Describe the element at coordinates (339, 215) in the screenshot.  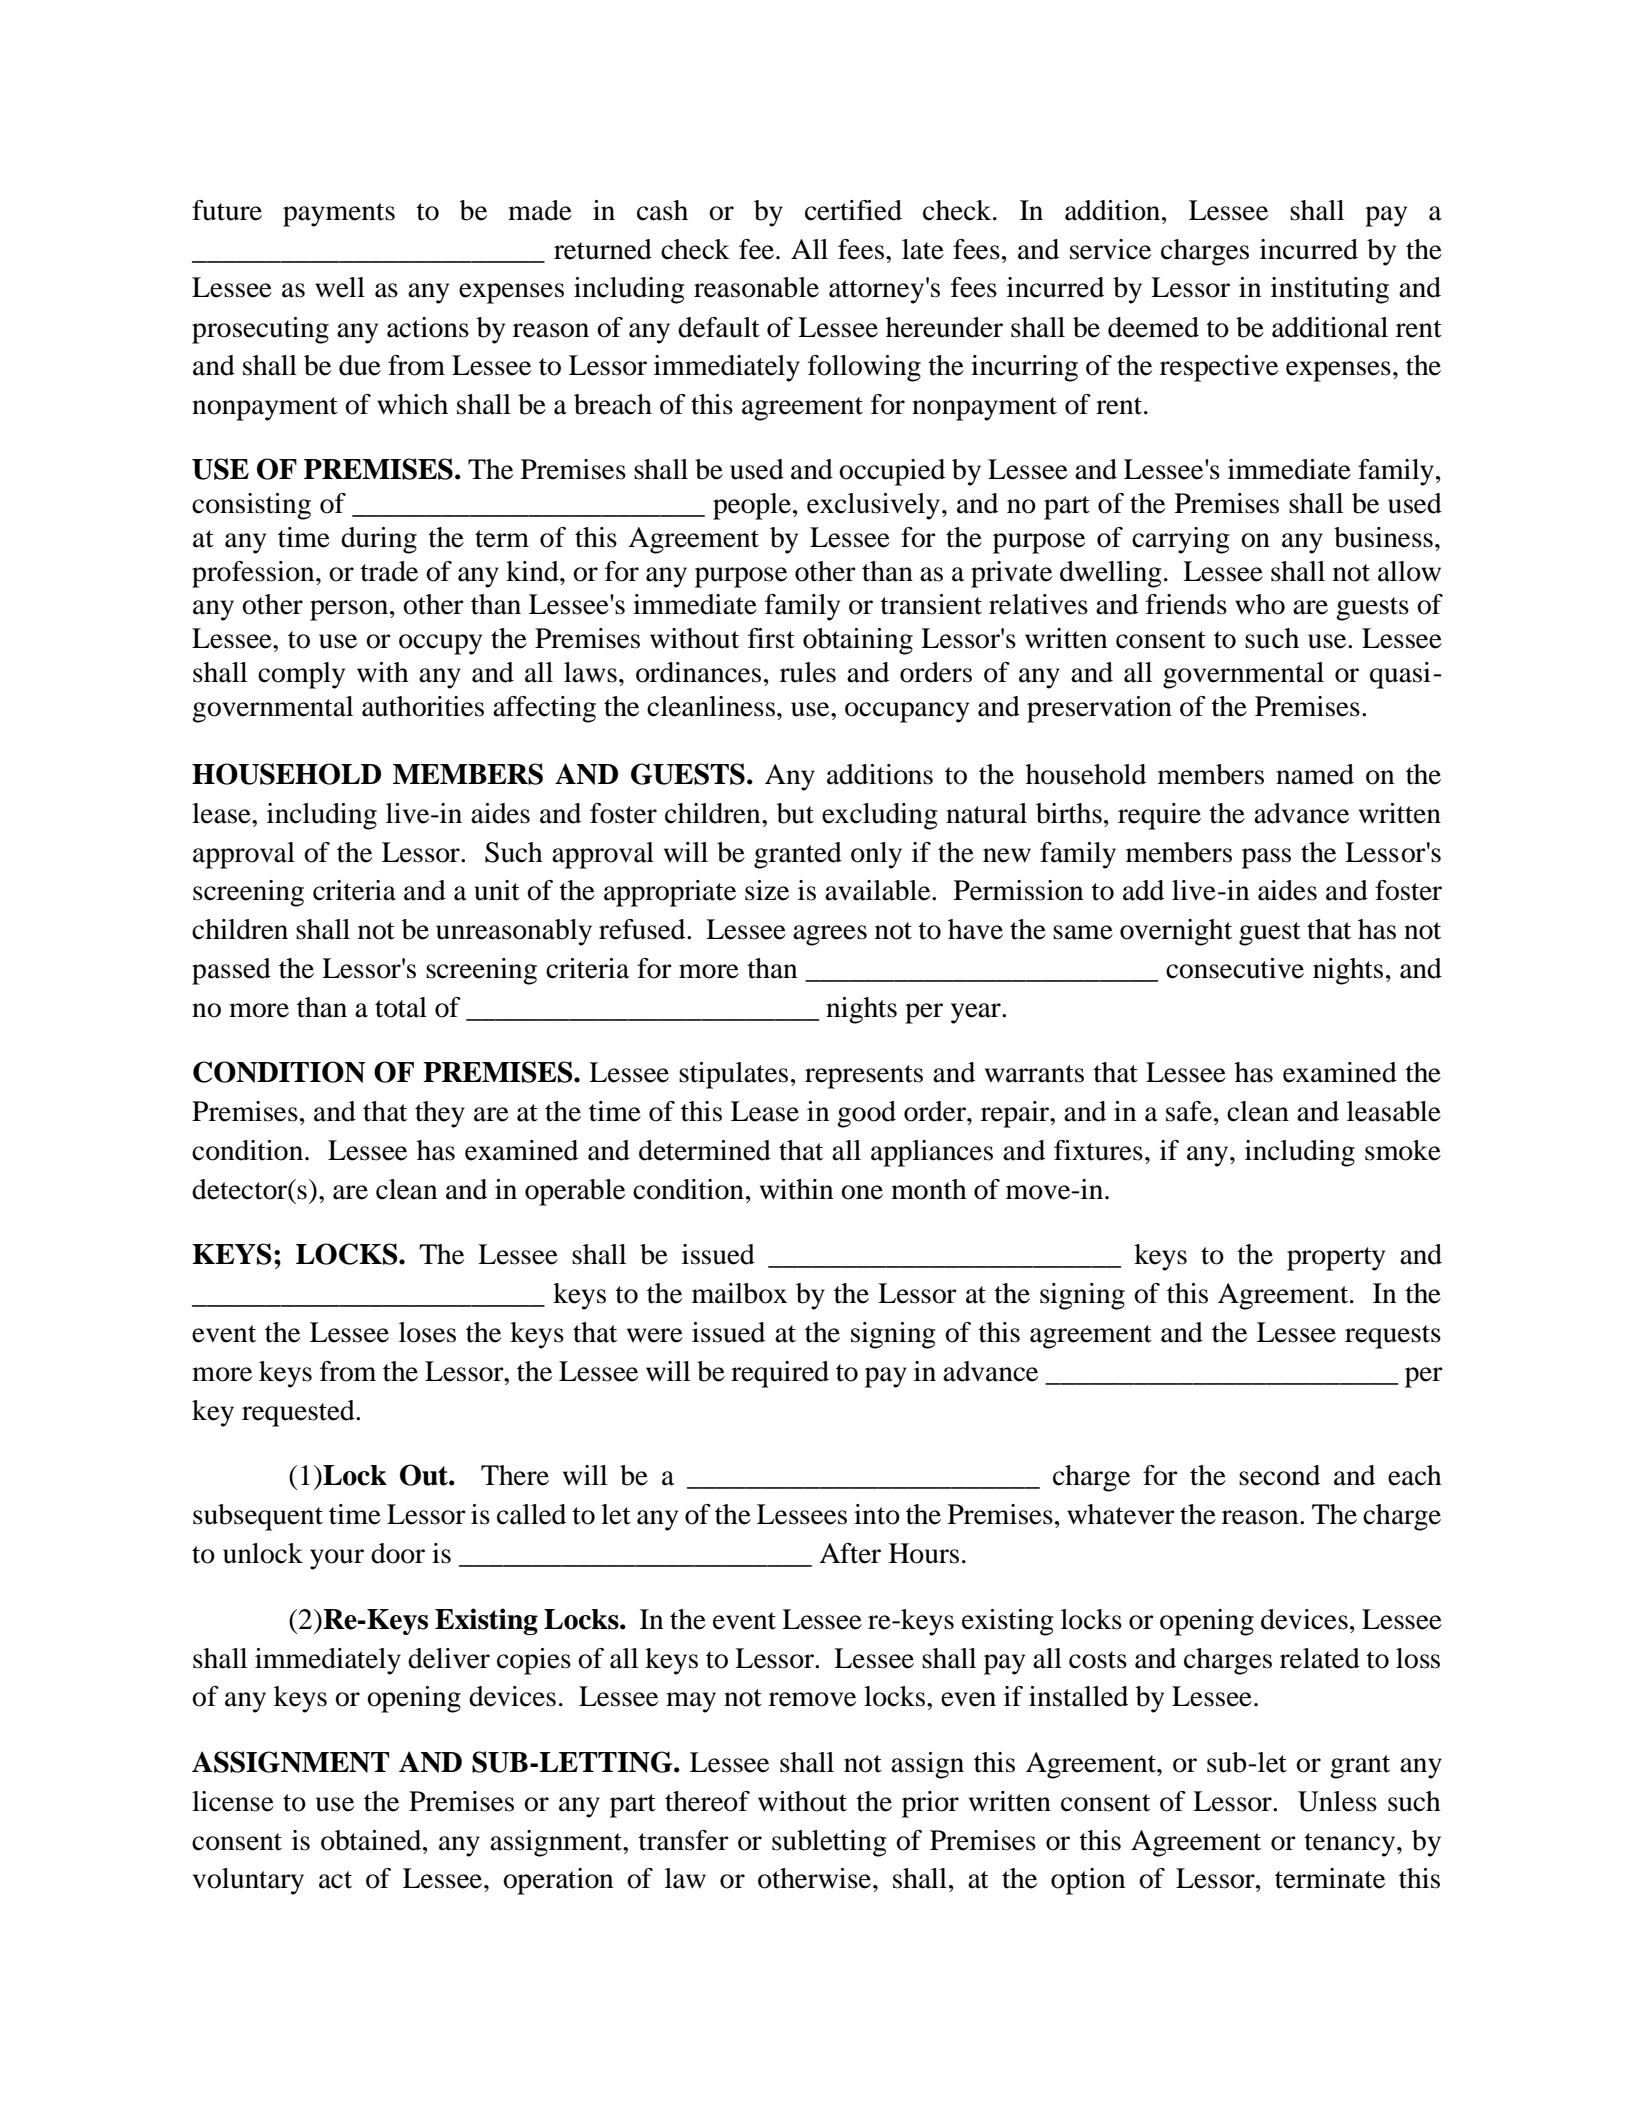
I see `payments` at that location.
